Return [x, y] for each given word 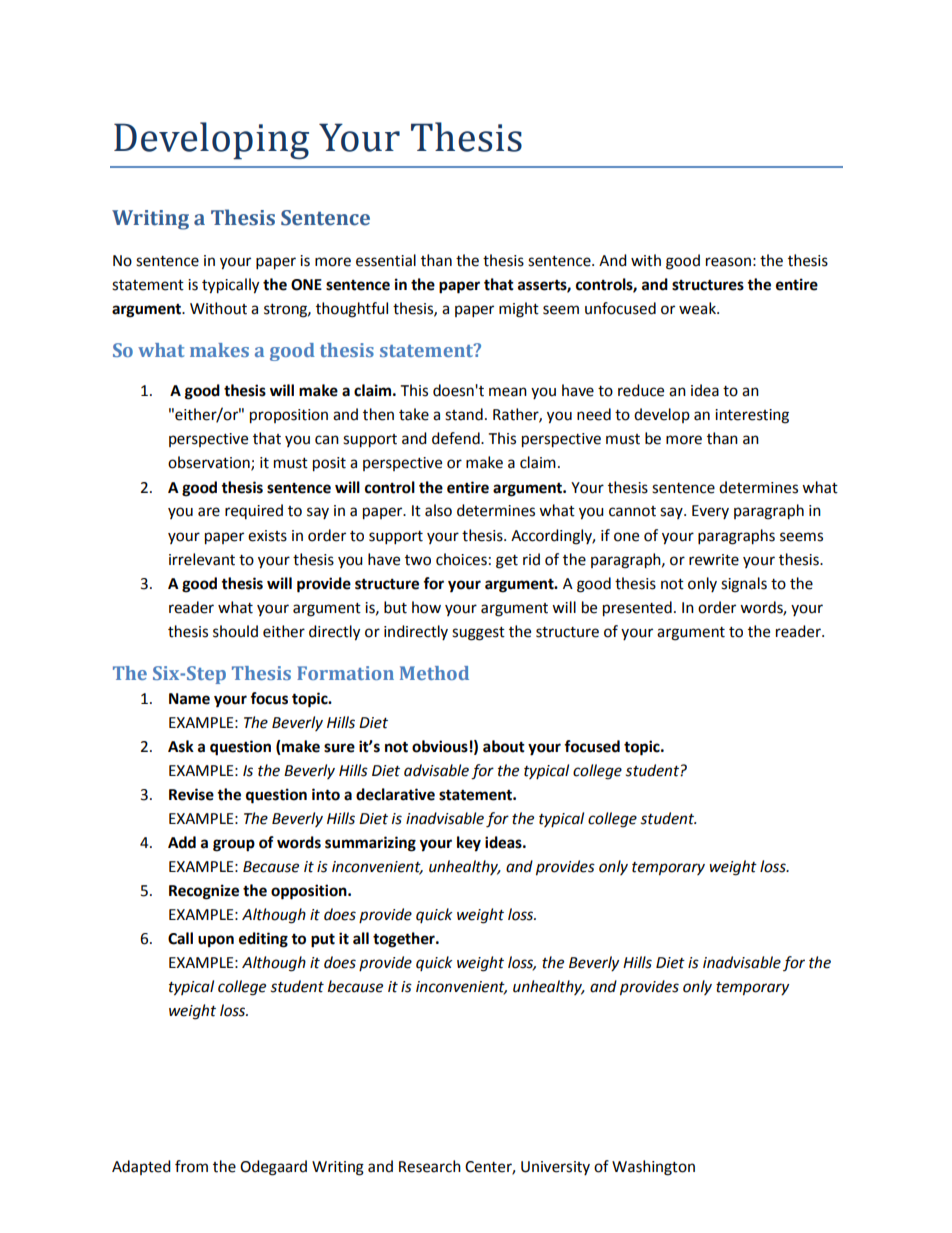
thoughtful [352, 310]
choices [461, 559]
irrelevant [202, 559]
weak [698, 308]
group [234, 845]
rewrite [714, 560]
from [191, 1166]
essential [386, 260]
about [504, 746]
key [469, 844]
